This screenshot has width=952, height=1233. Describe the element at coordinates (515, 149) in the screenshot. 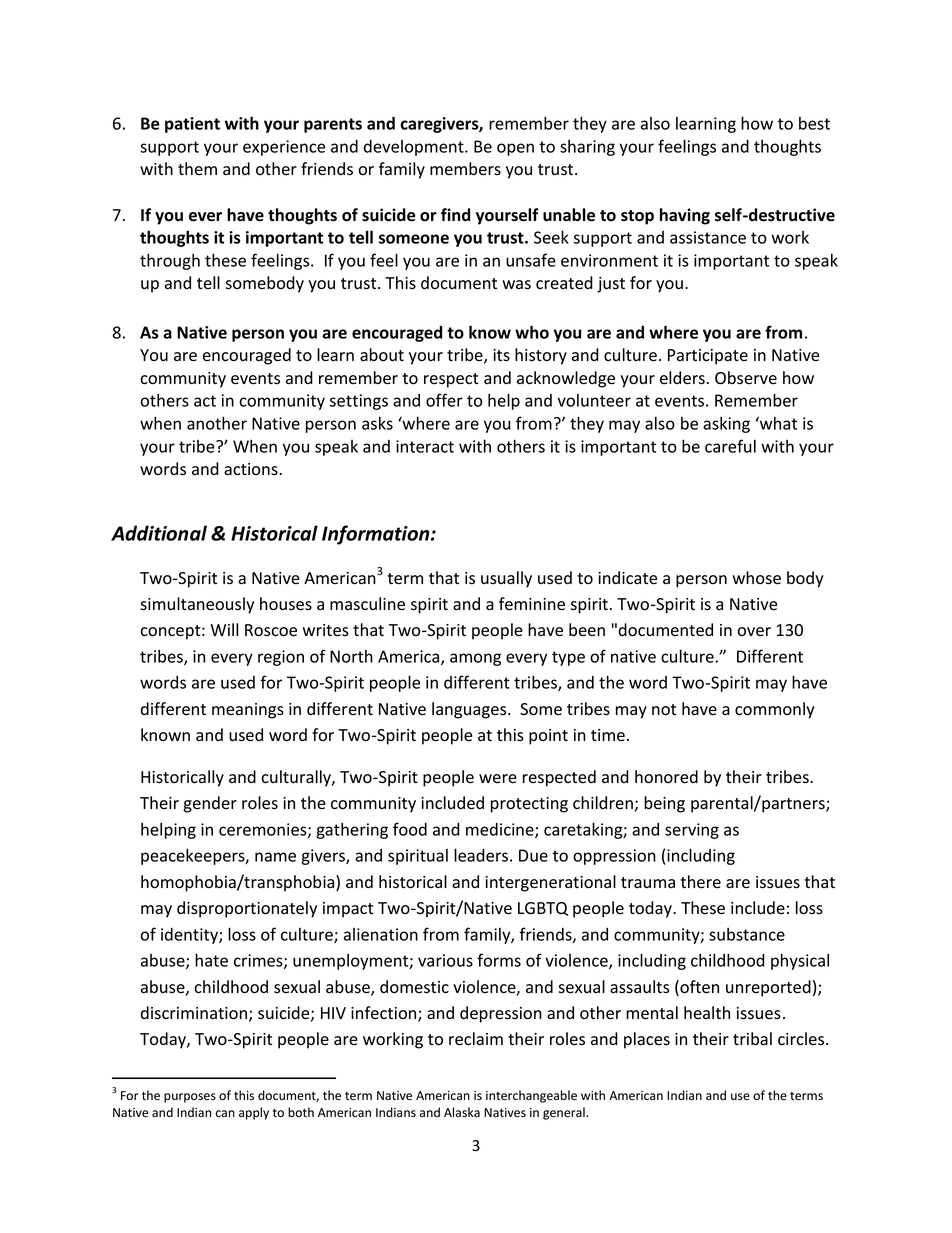

I see `open` at that location.
